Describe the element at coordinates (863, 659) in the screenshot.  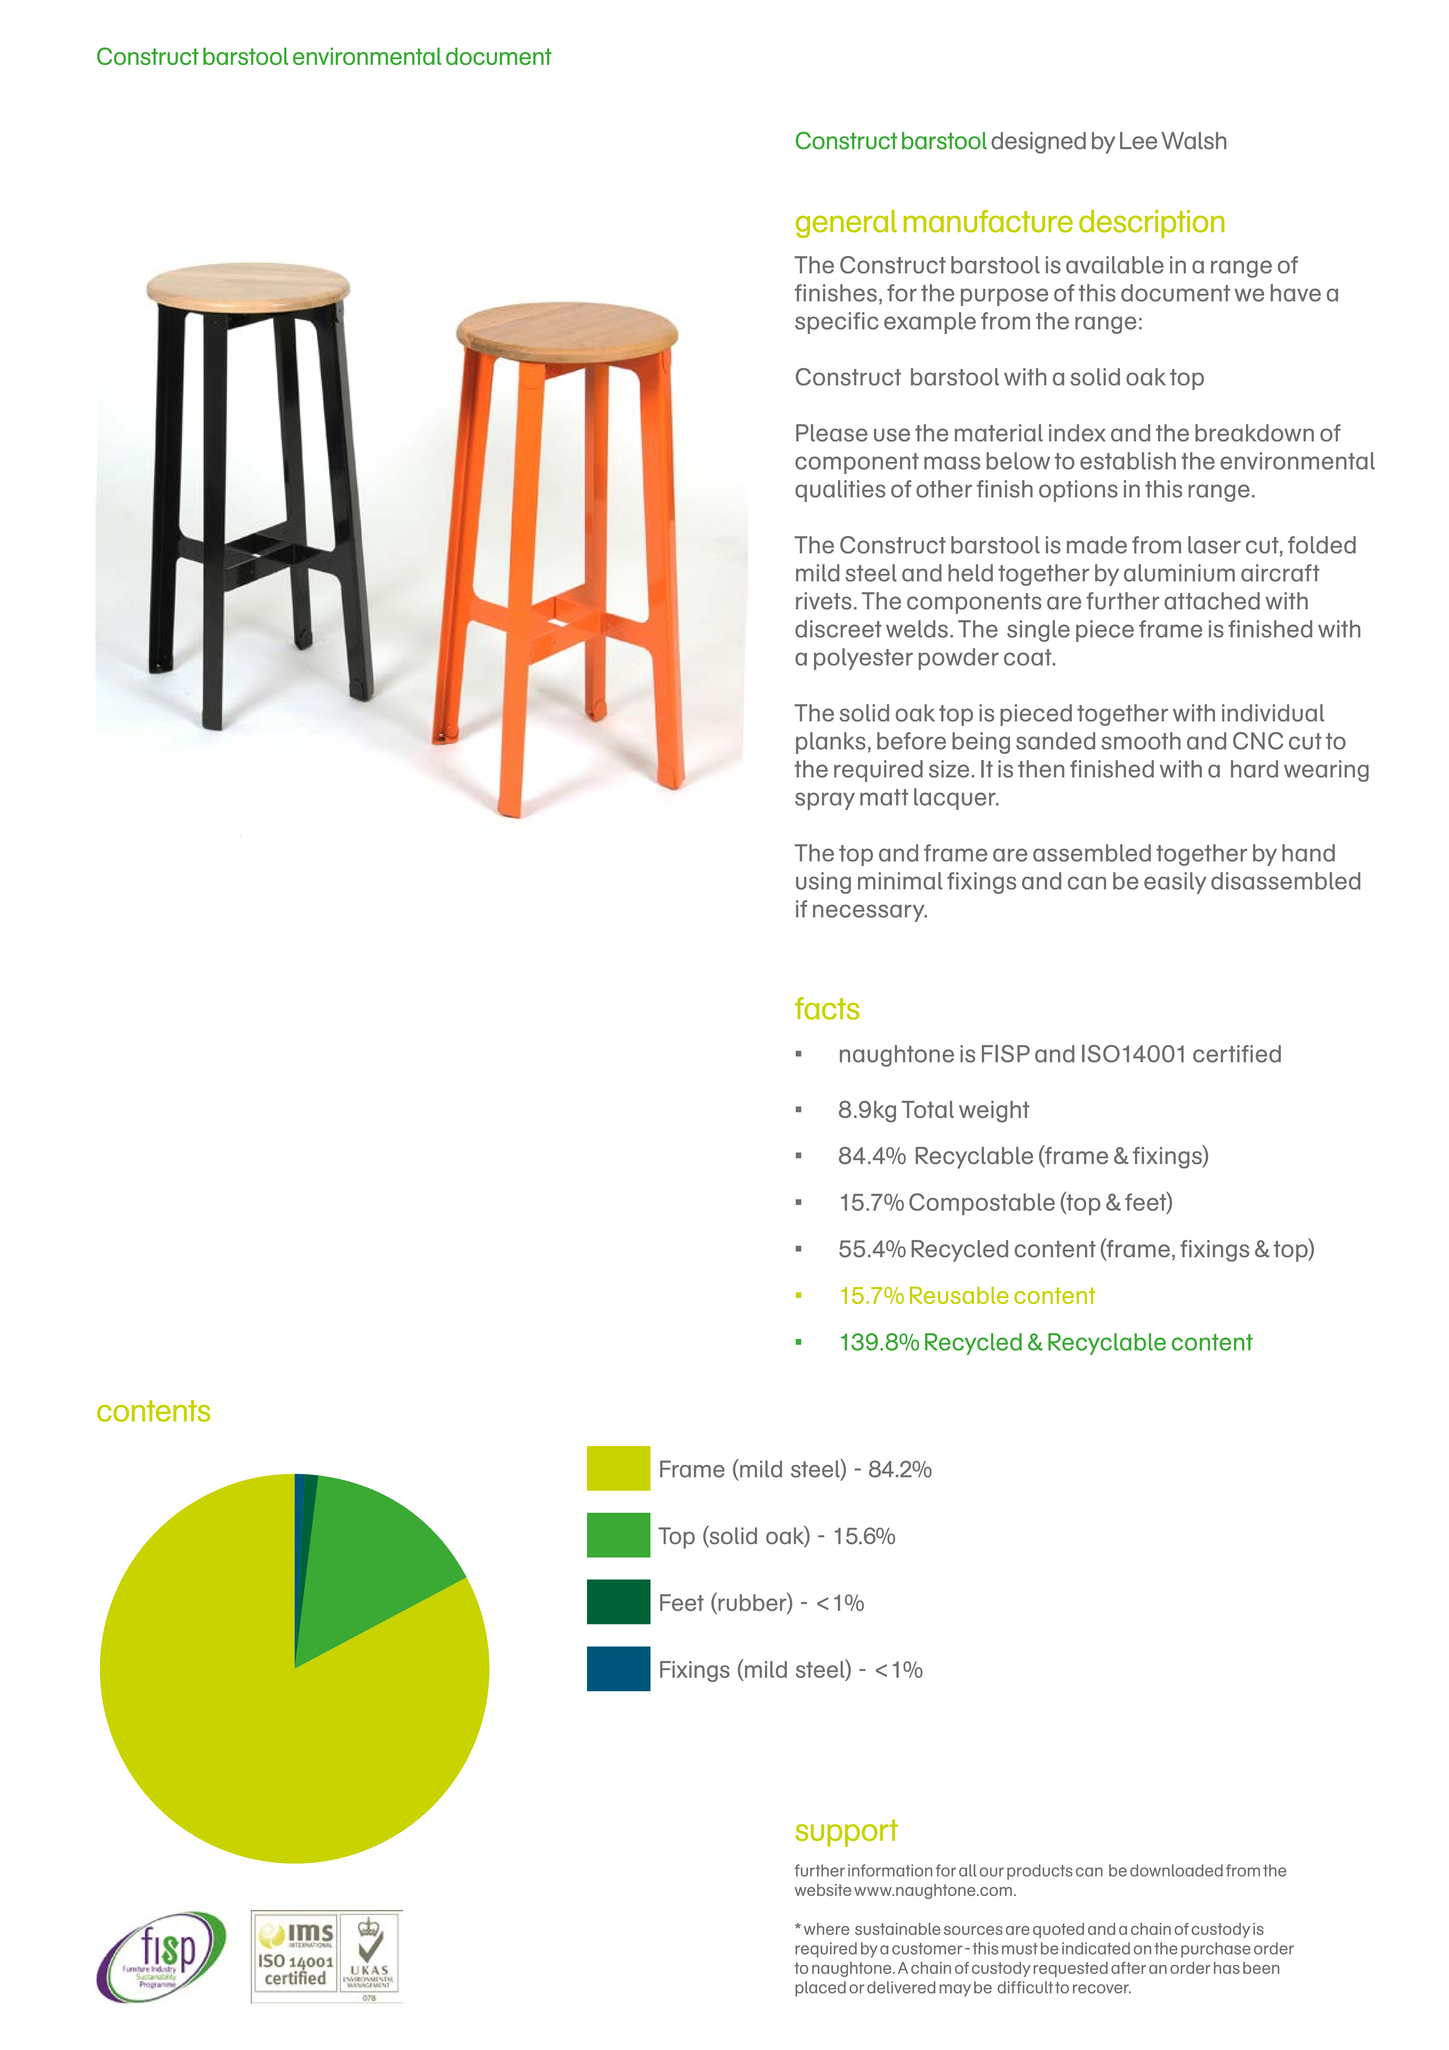
I see `polyester` at that location.
